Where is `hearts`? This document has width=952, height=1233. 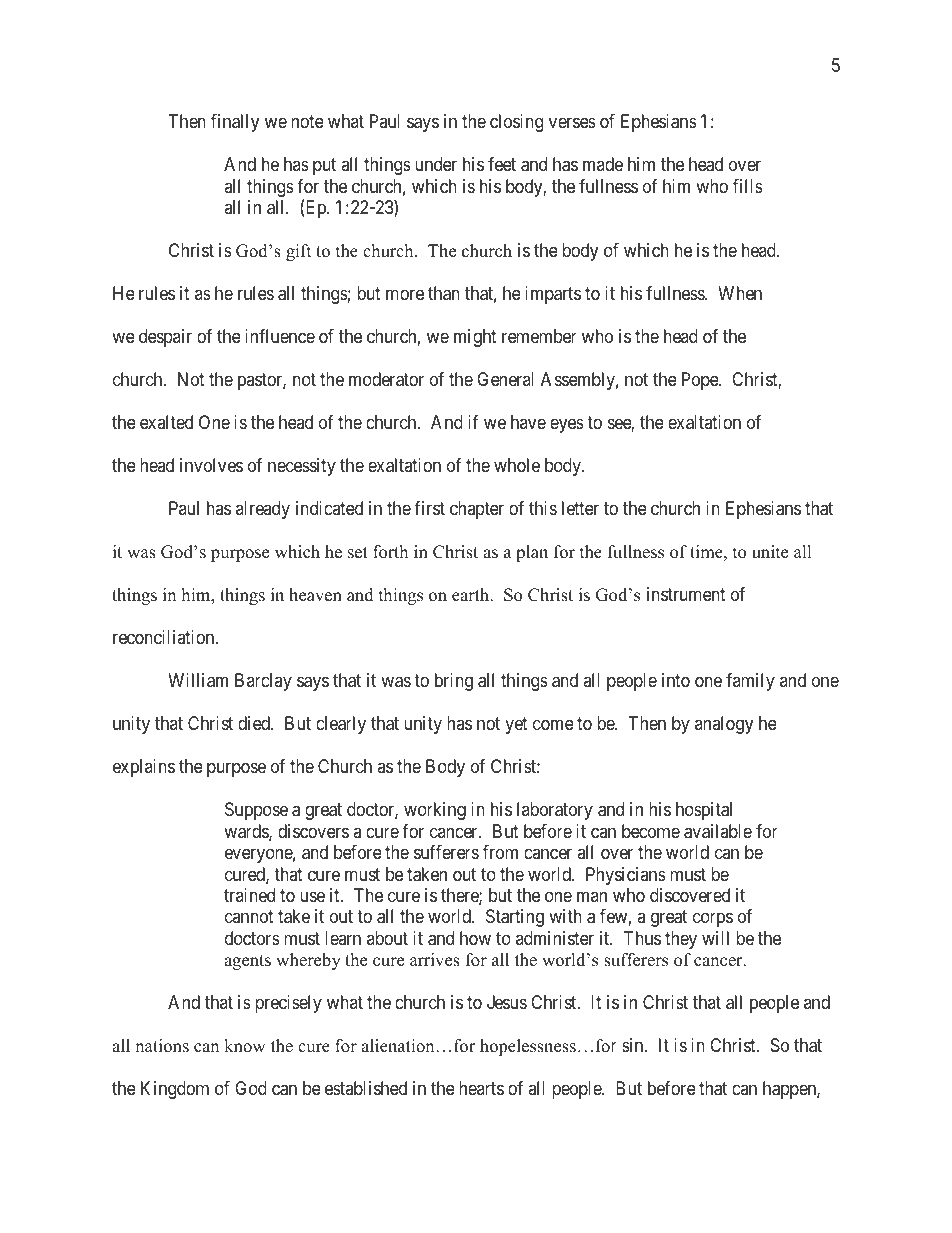
hearts is located at coordinates (481, 1088).
